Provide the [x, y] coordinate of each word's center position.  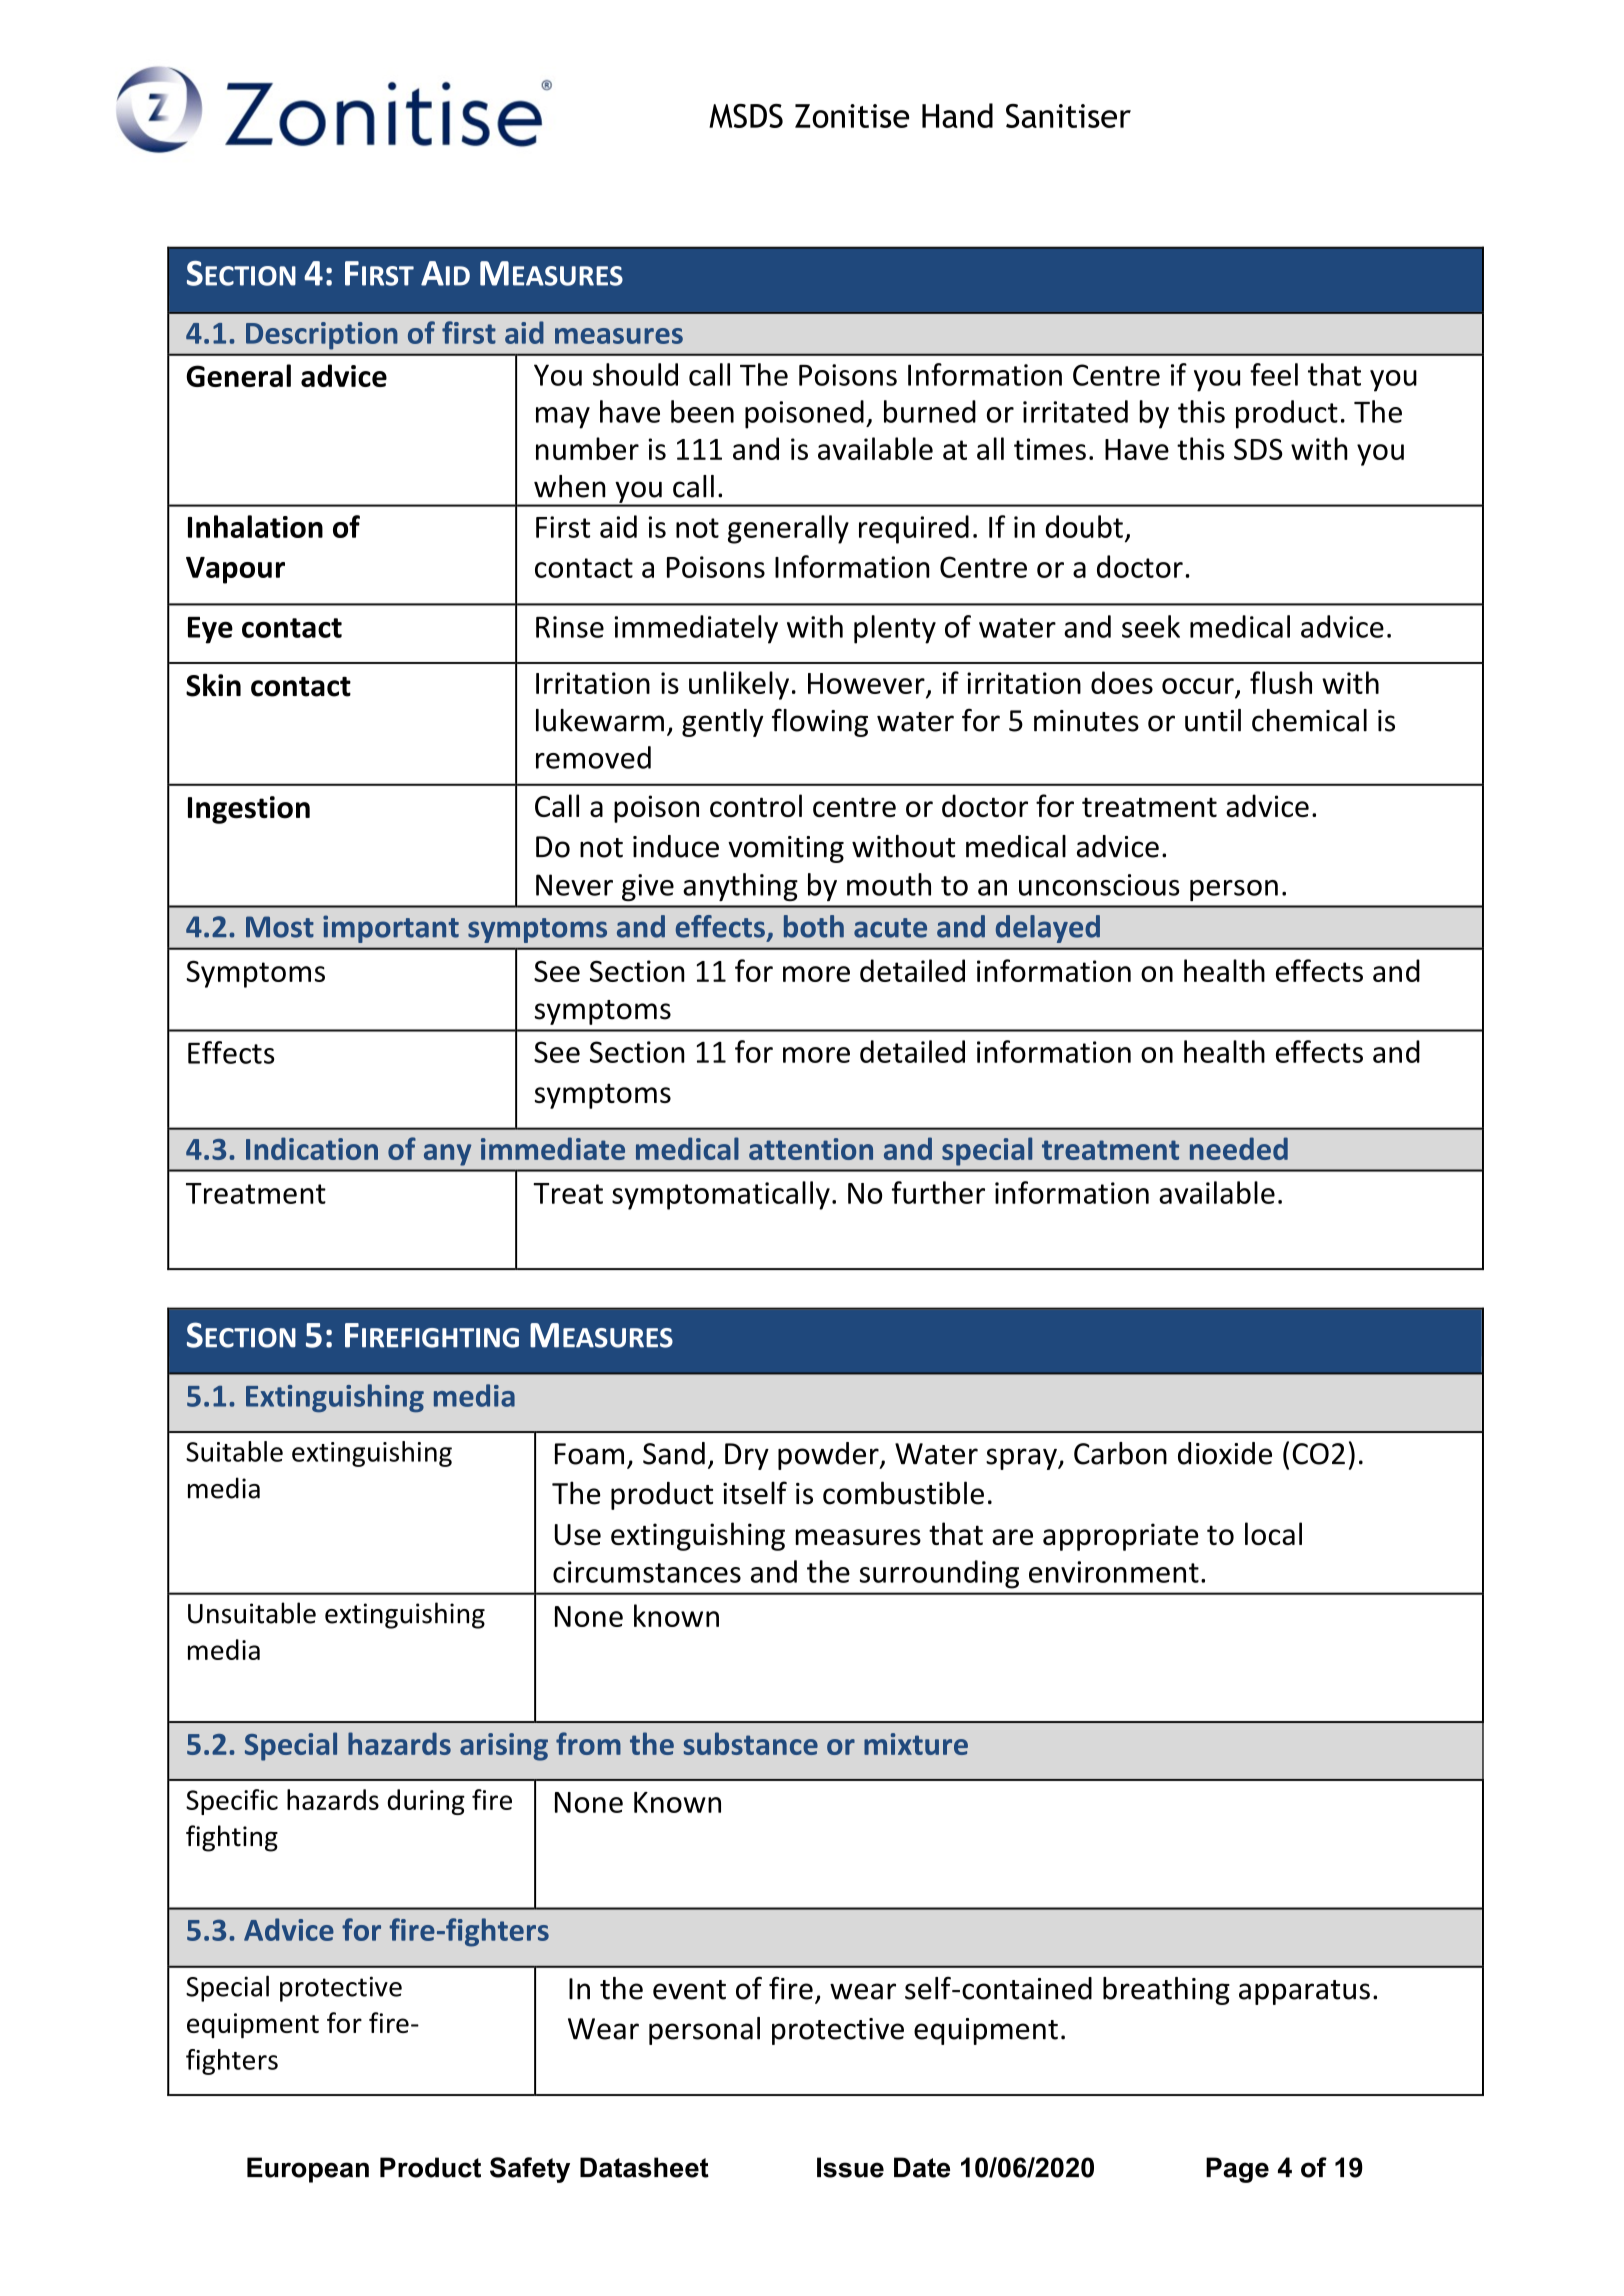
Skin [213, 685]
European [308, 2170]
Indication [312, 1148]
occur [1198, 686]
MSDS [746, 116]
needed [1239, 1148]
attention [811, 1149]
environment [1114, 1572]
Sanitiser [1068, 116]
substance [751, 1743]
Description [322, 336]
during [426, 1802]
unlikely [739, 685]
